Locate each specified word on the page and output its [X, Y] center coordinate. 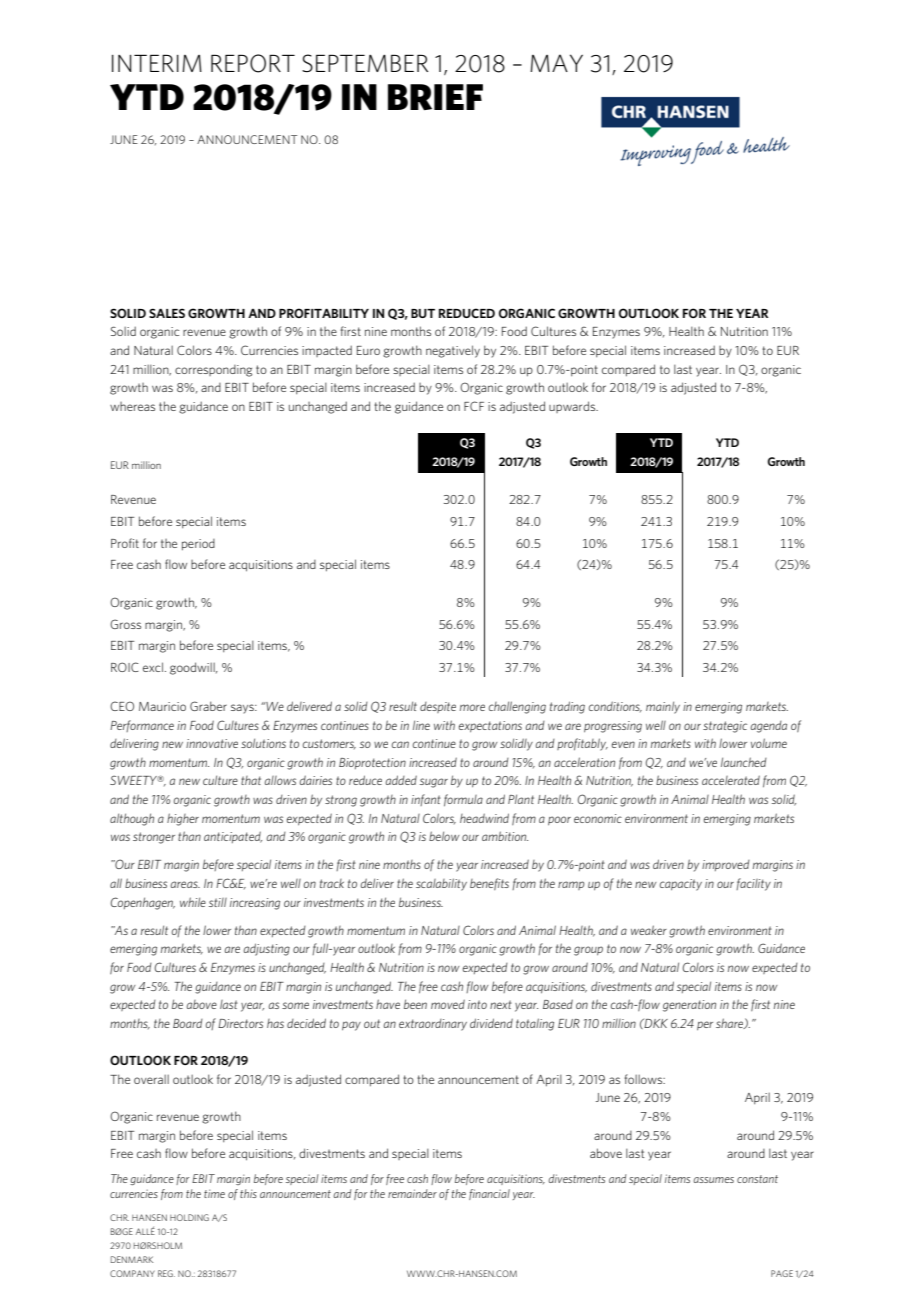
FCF [474, 406]
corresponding [213, 371]
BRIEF [435, 97]
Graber [208, 706]
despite [438, 707]
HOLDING [189, 1217]
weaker [649, 930]
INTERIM [157, 63]
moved [448, 1004]
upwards [573, 407]
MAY [556, 63]
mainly [663, 707]
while [193, 902]
